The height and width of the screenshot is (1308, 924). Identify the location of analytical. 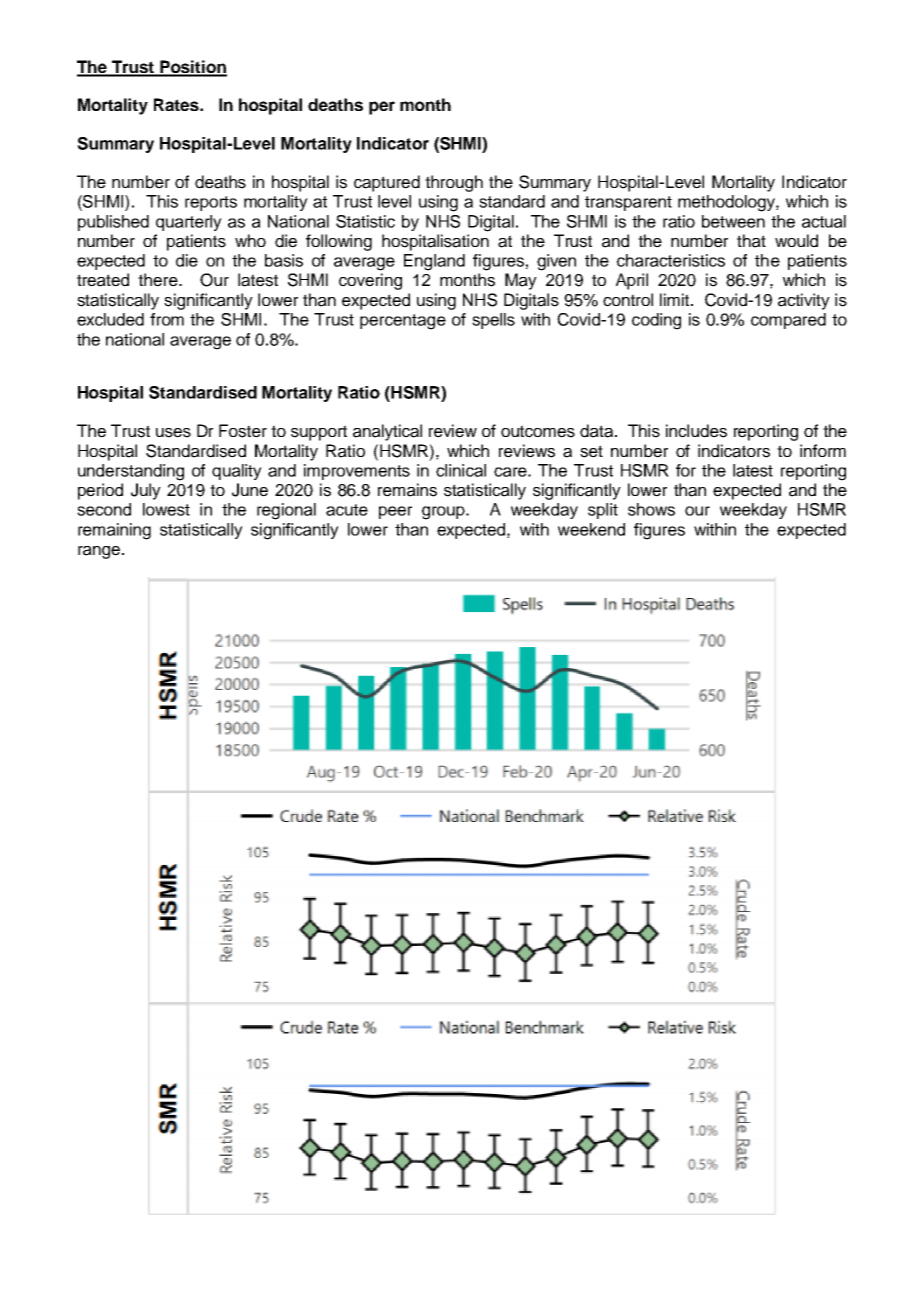
(387, 432).
